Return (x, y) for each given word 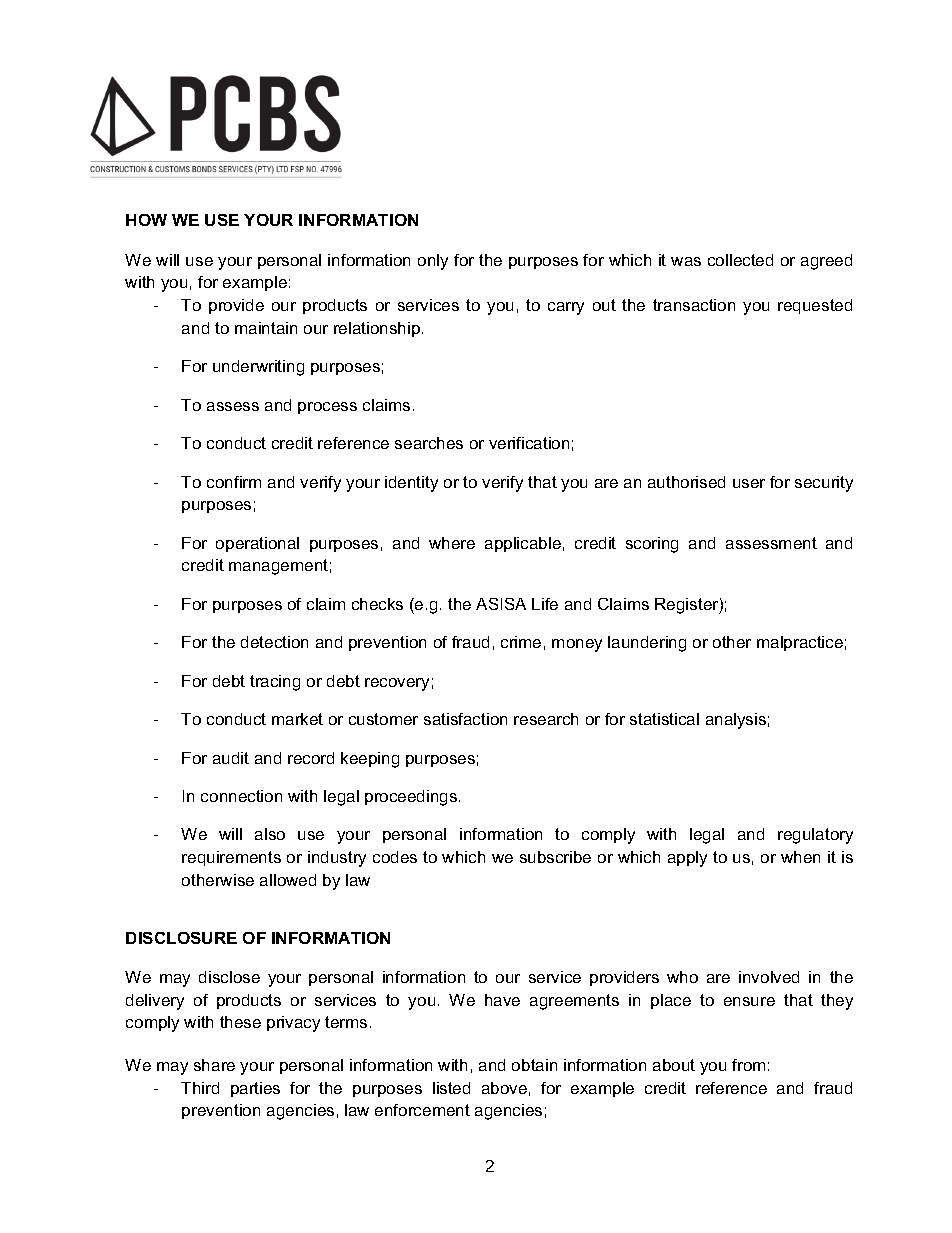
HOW (146, 220)
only (433, 262)
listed (451, 1088)
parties (255, 1089)
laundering (647, 644)
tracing (275, 683)
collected (740, 260)
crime (521, 642)
